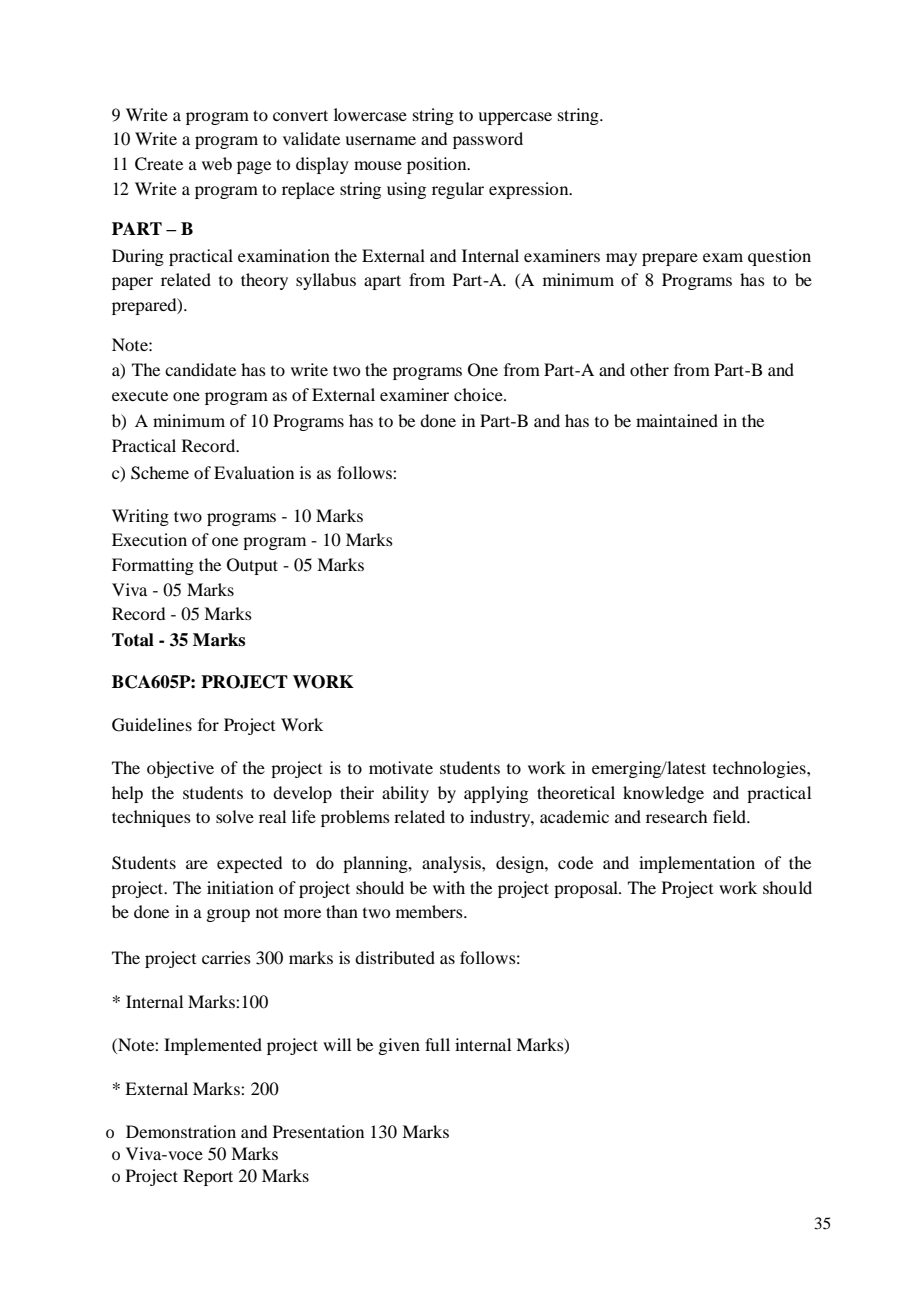 Image resolution: width=924 pixels, height=1308 pixels. What do you see at coordinates (438, 165) in the image?
I see `position` at bounding box center [438, 165].
